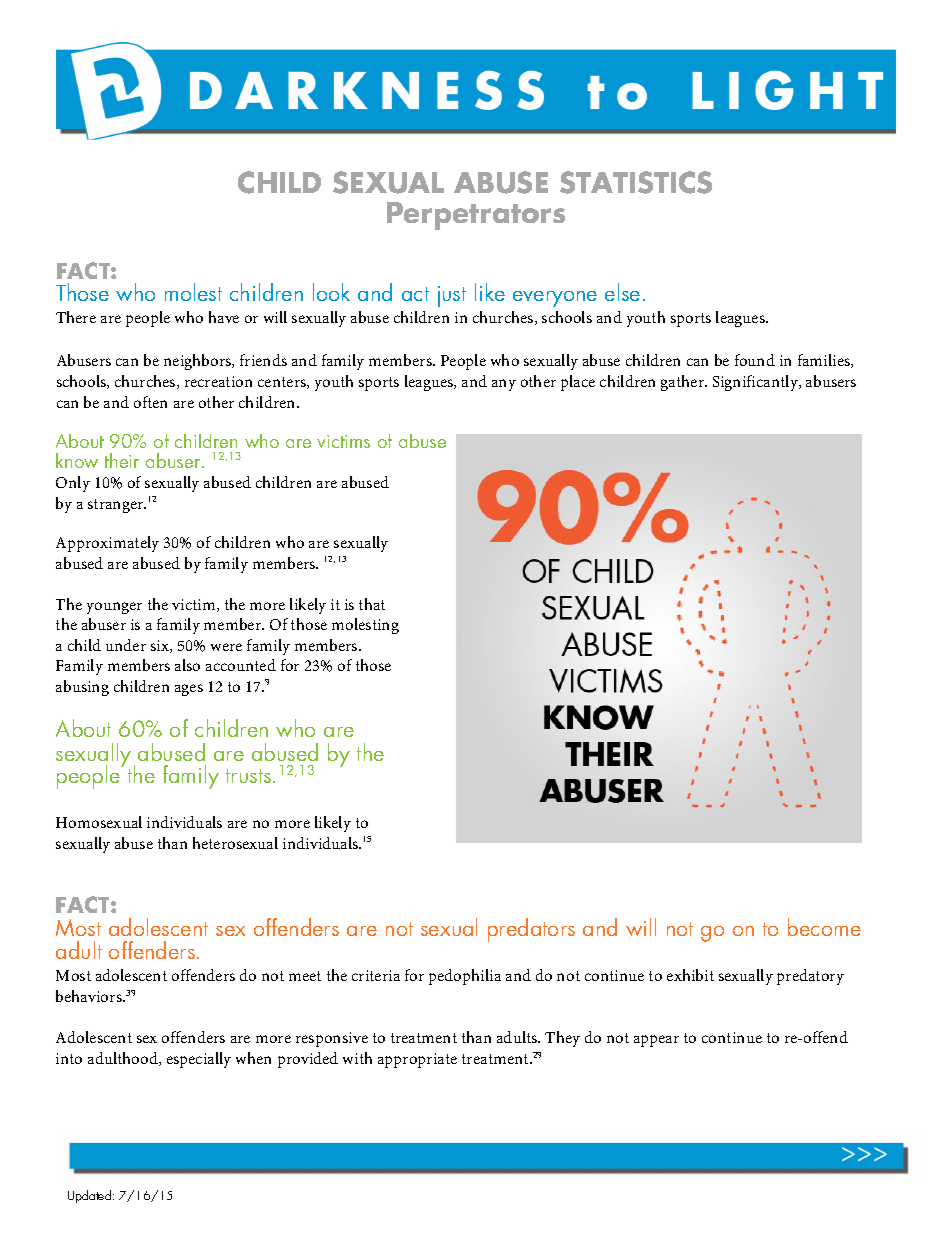 The height and width of the screenshot is (1233, 952). What do you see at coordinates (636, 182) in the screenshot?
I see `STATISTICS` at bounding box center [636, 182].
